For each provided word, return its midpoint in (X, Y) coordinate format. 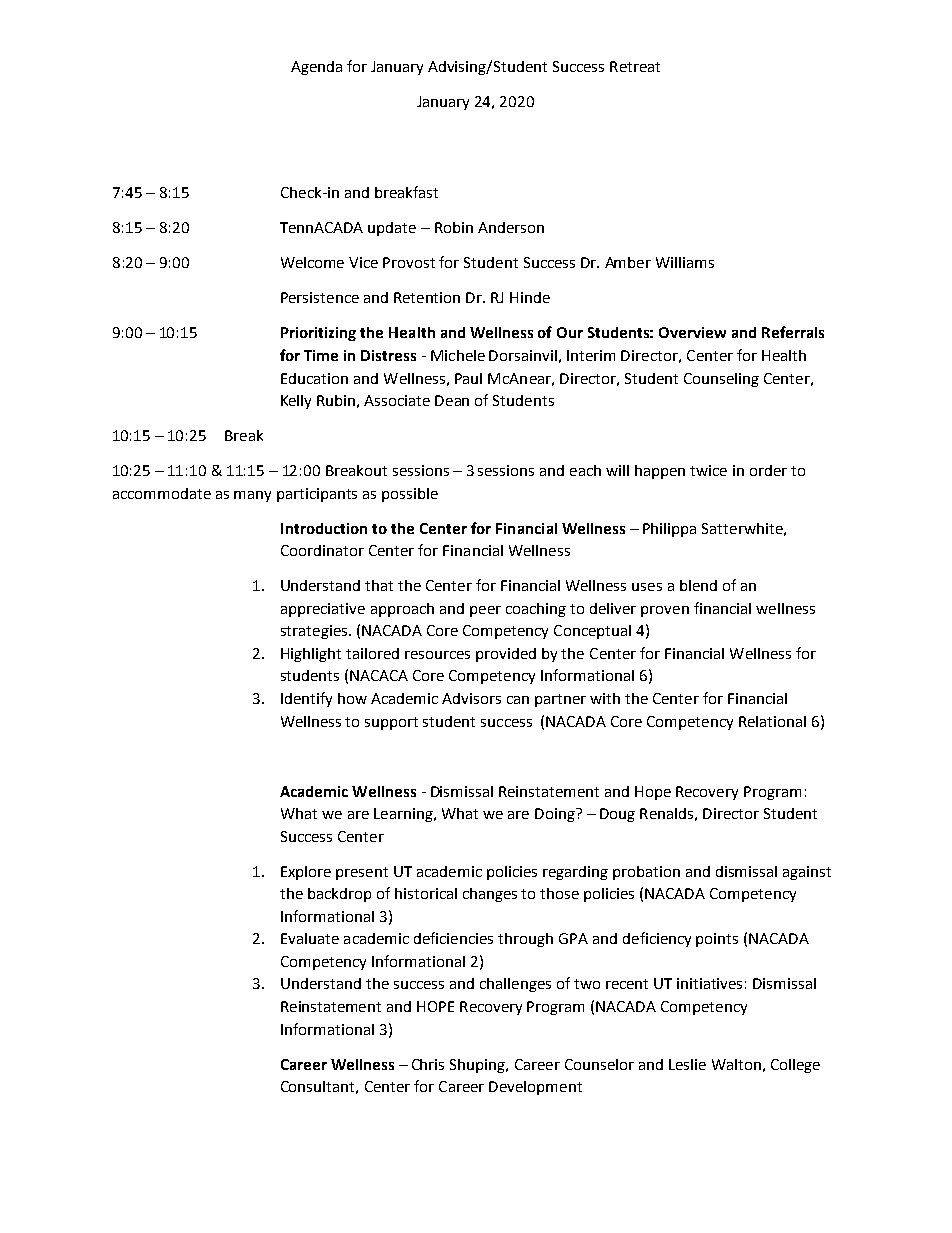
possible (410, 495)
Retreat (635, 66)
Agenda (316, 68)
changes (490, 895)
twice (708, 470)
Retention (427, 297)
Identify (306, 699)
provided (506, 655)
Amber (628, 262)
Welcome (312, 262)
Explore (306, 873)
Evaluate (310, 938)
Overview (692, 332)
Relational (772, 721)
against (807, 873)
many (252, 496)
